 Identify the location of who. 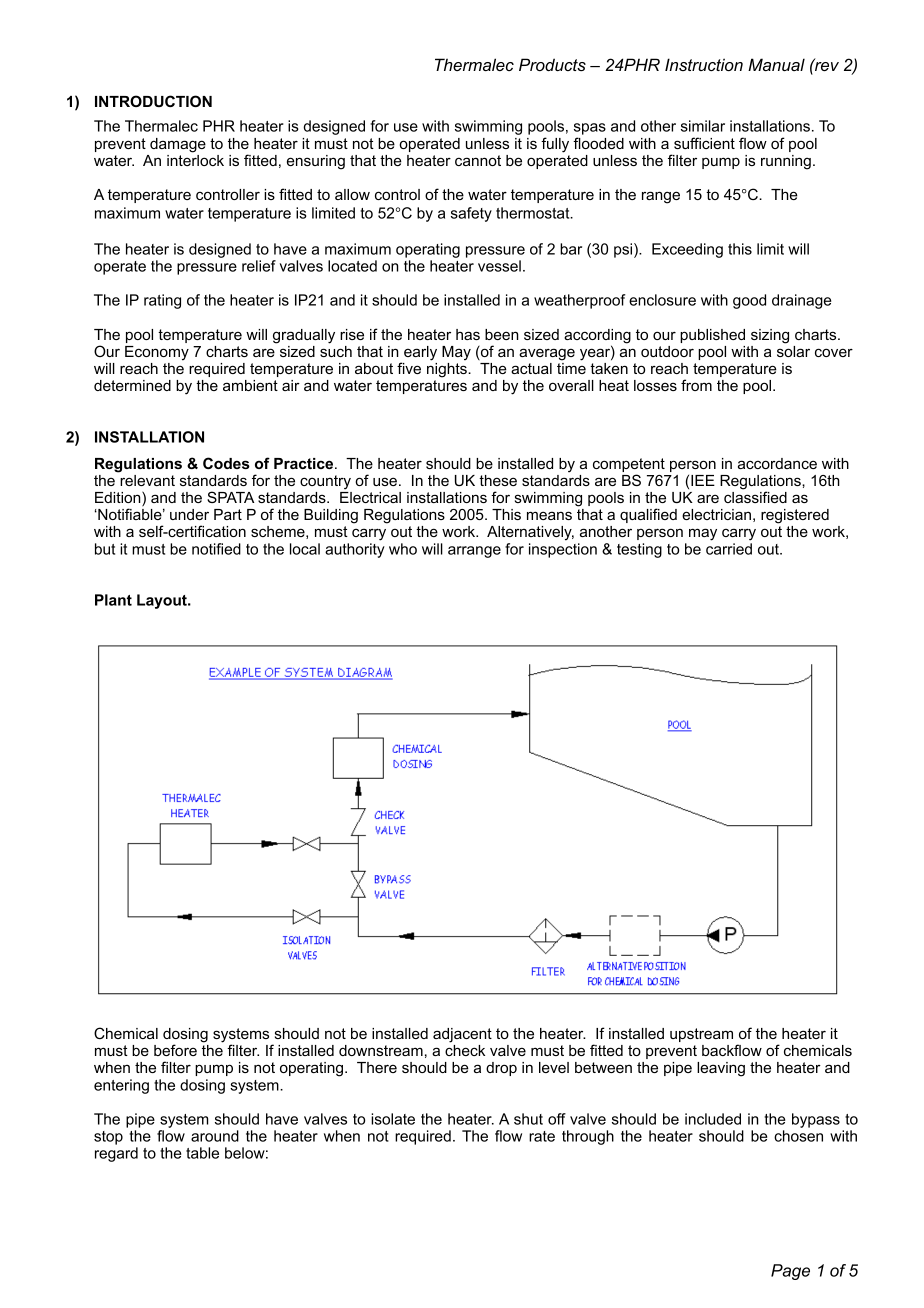
(403, 549).
